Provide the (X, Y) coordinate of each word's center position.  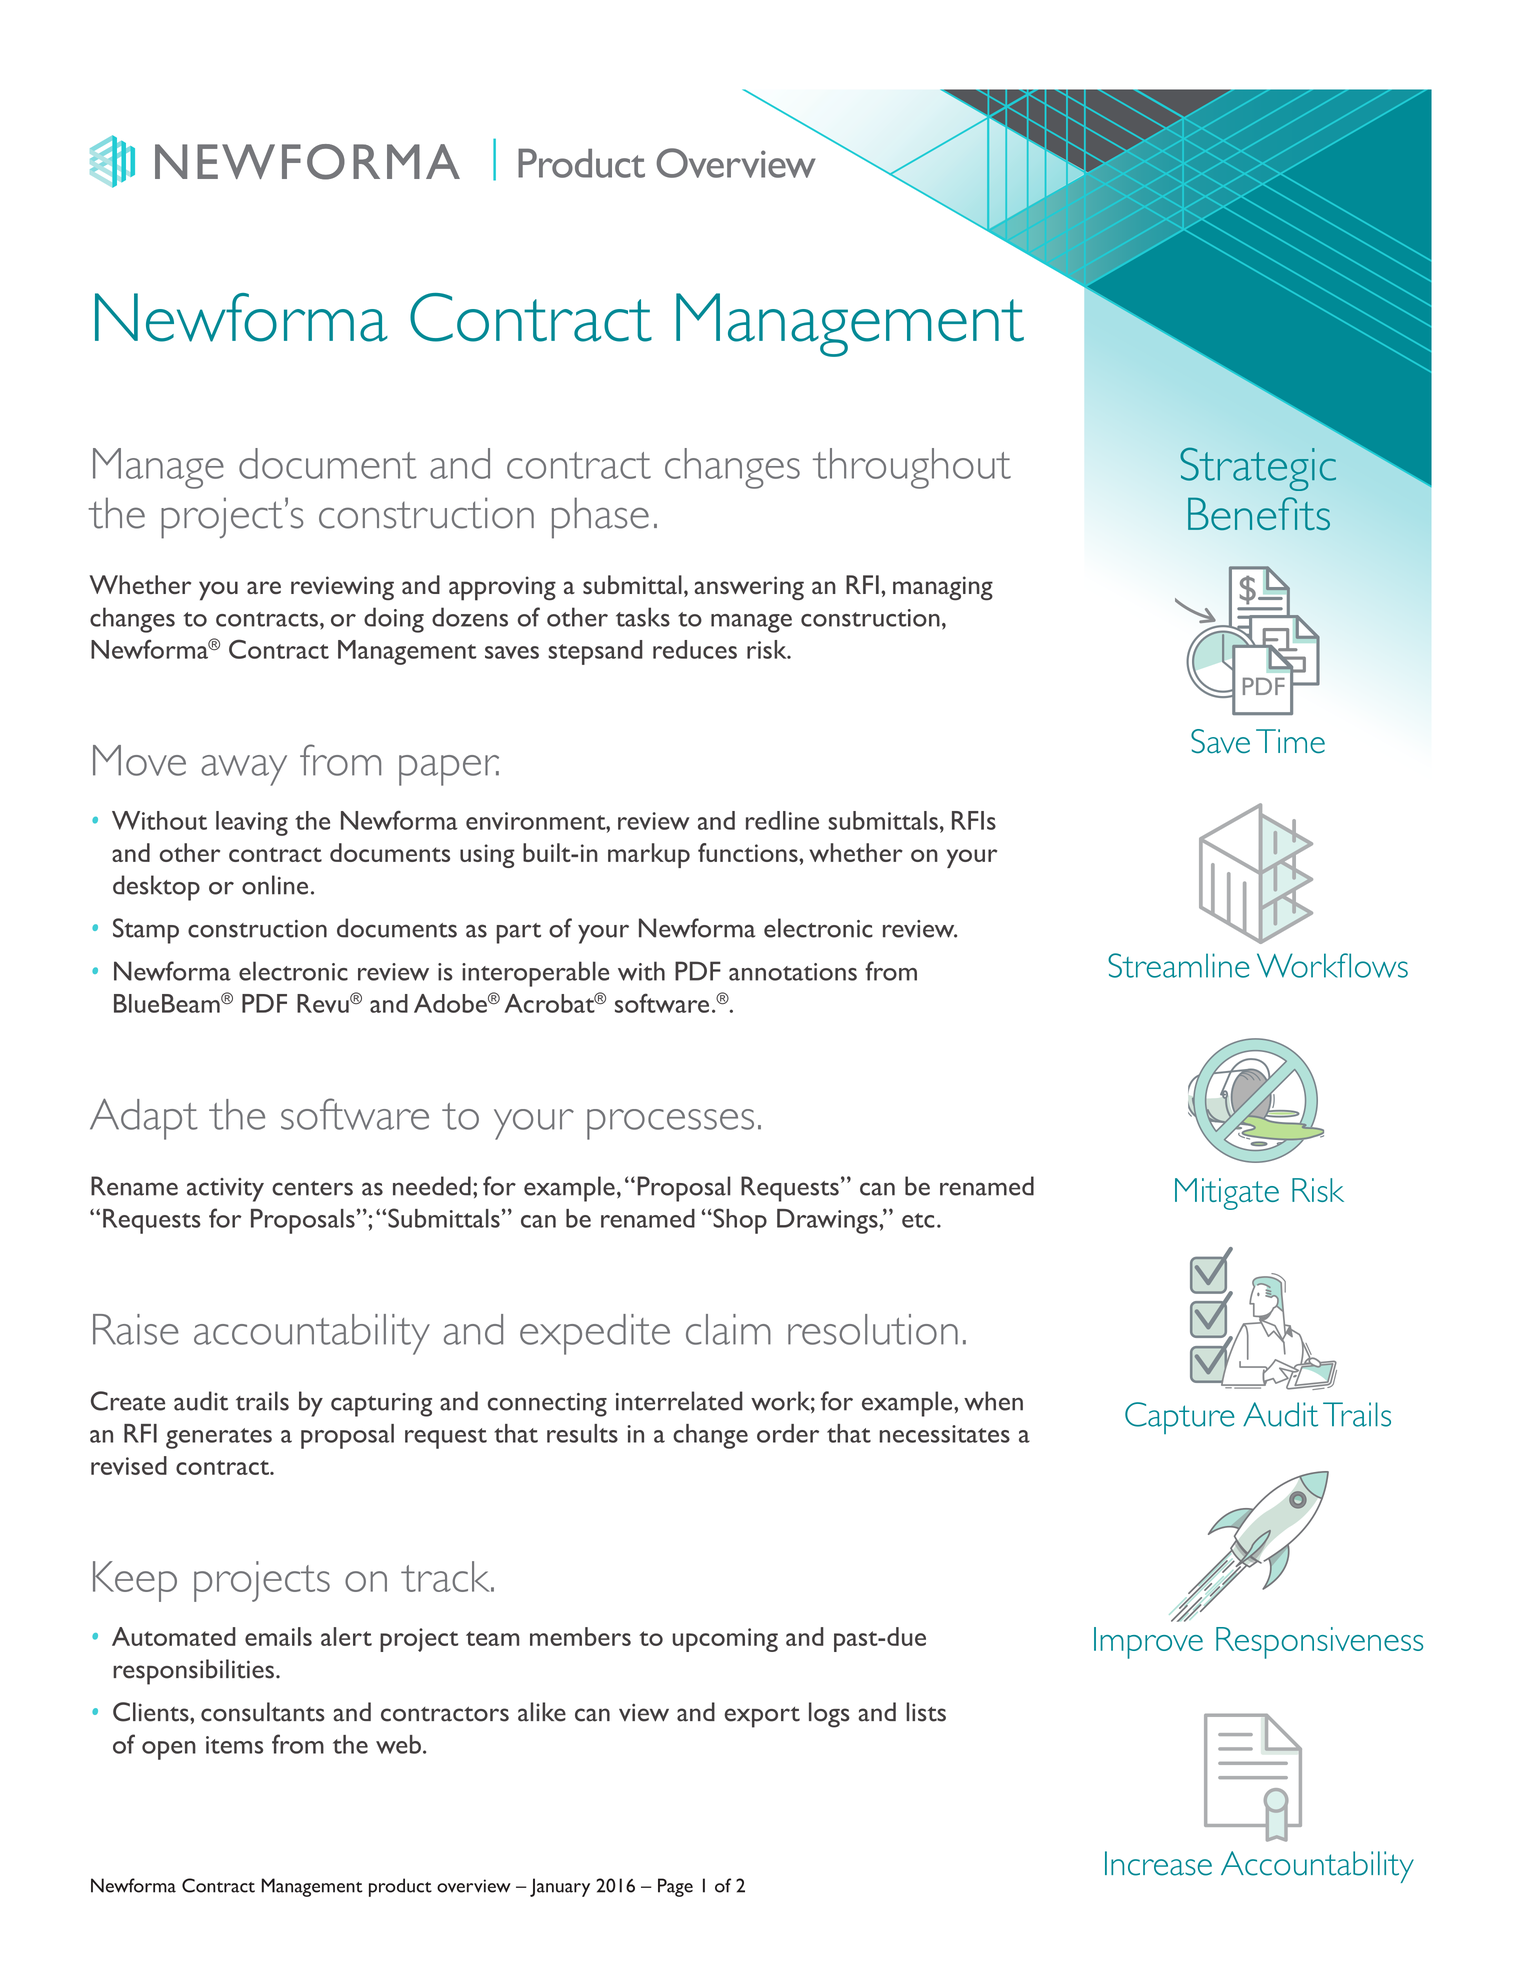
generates (219, 1438)
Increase (1158, 1863)
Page (675, 1887)
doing (394, 620)
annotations (793, 972)
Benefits (1259, 513)
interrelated (679, 1401)
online (275, 885)
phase (600, 518)
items (234, 1745)
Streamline (1179, 965)
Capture (1179, 1418)
